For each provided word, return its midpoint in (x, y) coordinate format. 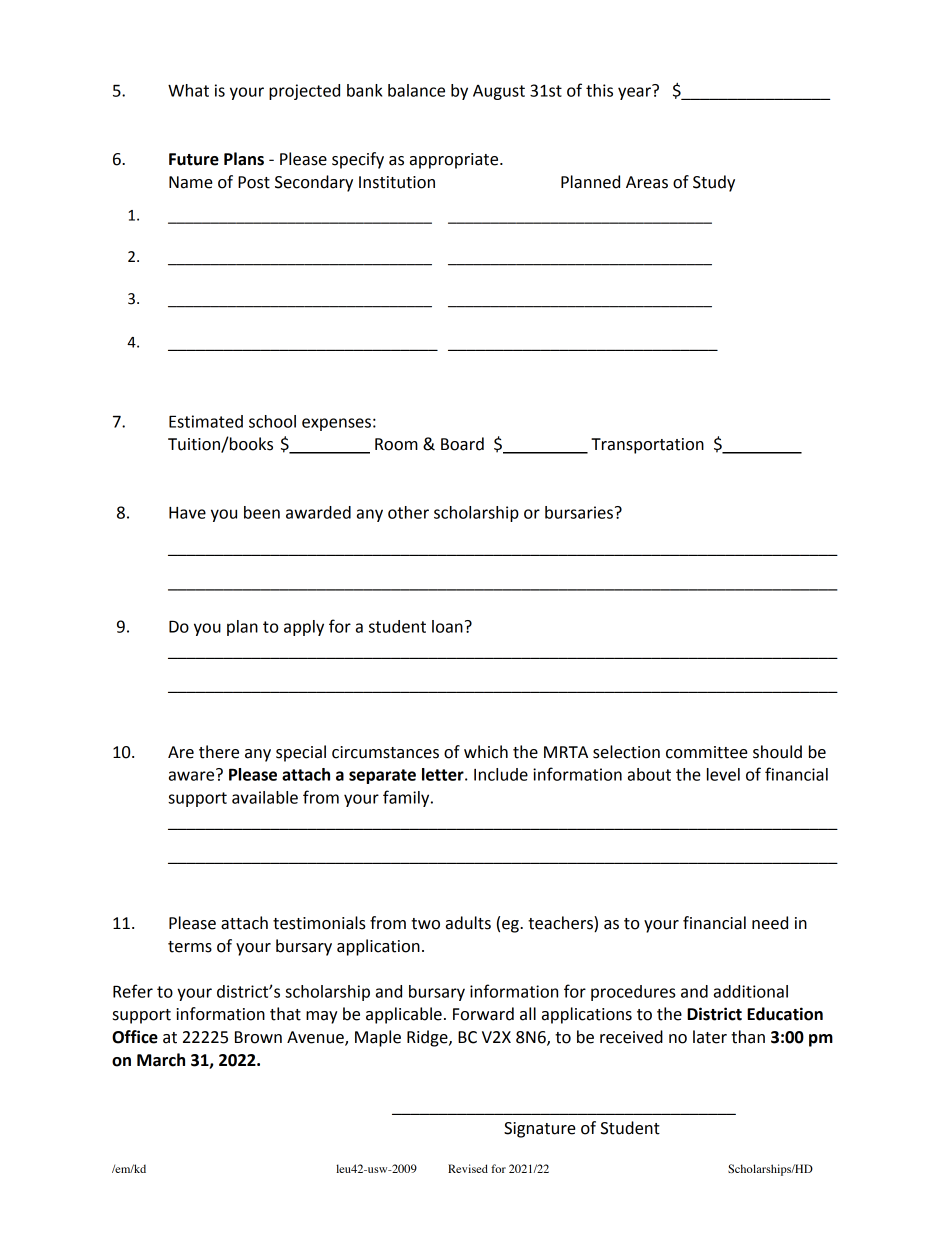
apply (304, 628)
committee (707, 752)
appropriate (455, 161)
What (188, 90)
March (161, 1060)
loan (447, 626)
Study (714, 183)
